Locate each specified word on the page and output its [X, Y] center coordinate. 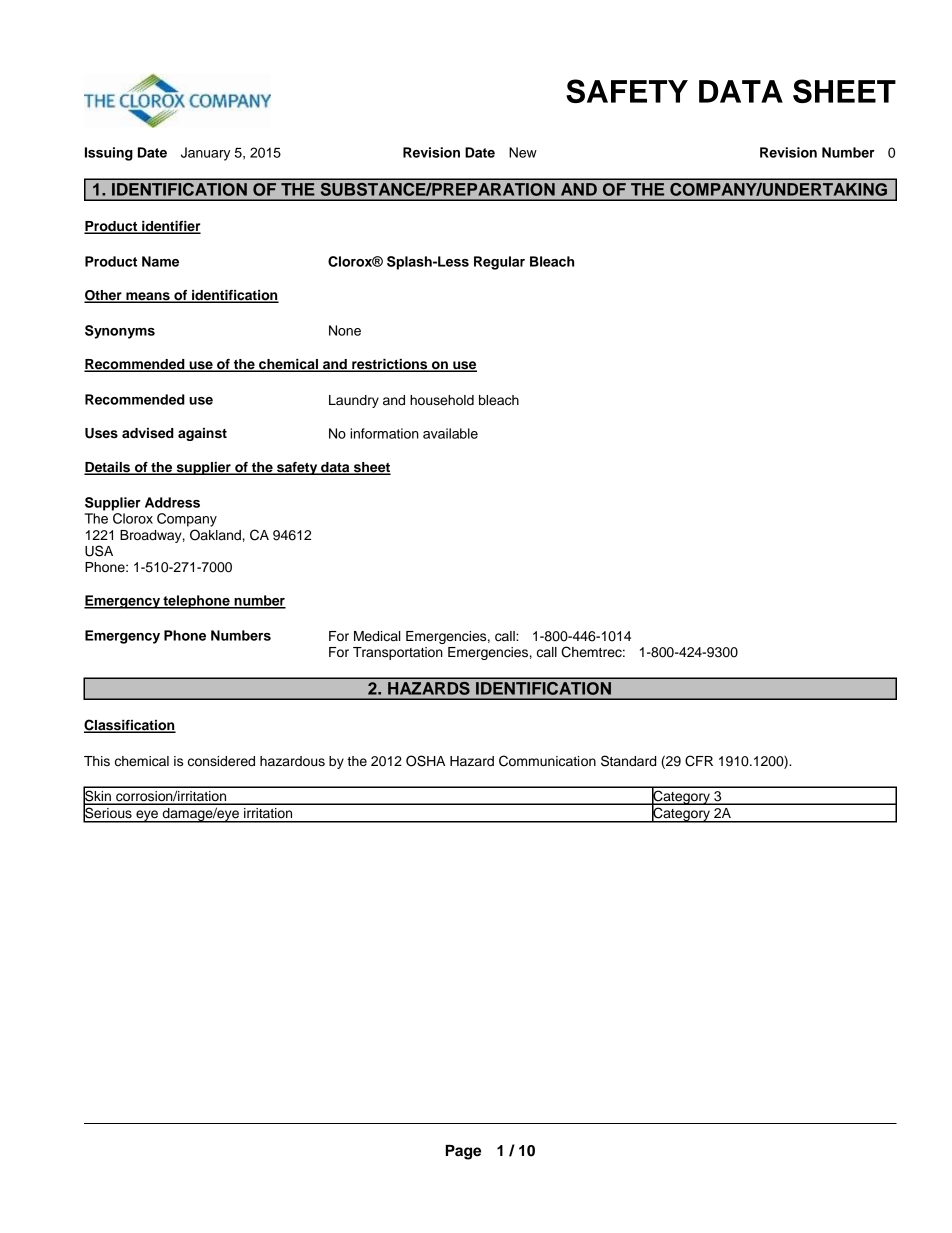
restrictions [390, 365]
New [523, 152]
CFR [699, 761]
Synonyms [120, 332]
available [450, 433]
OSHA [425, 761]
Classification [130, 726]
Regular [499, 263]
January [205, 154]
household [442, 400]
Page [463, 1152]
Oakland [215, 535]
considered [221, 761]
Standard [628, 761]
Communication [547, 761]
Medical [377, 636]
